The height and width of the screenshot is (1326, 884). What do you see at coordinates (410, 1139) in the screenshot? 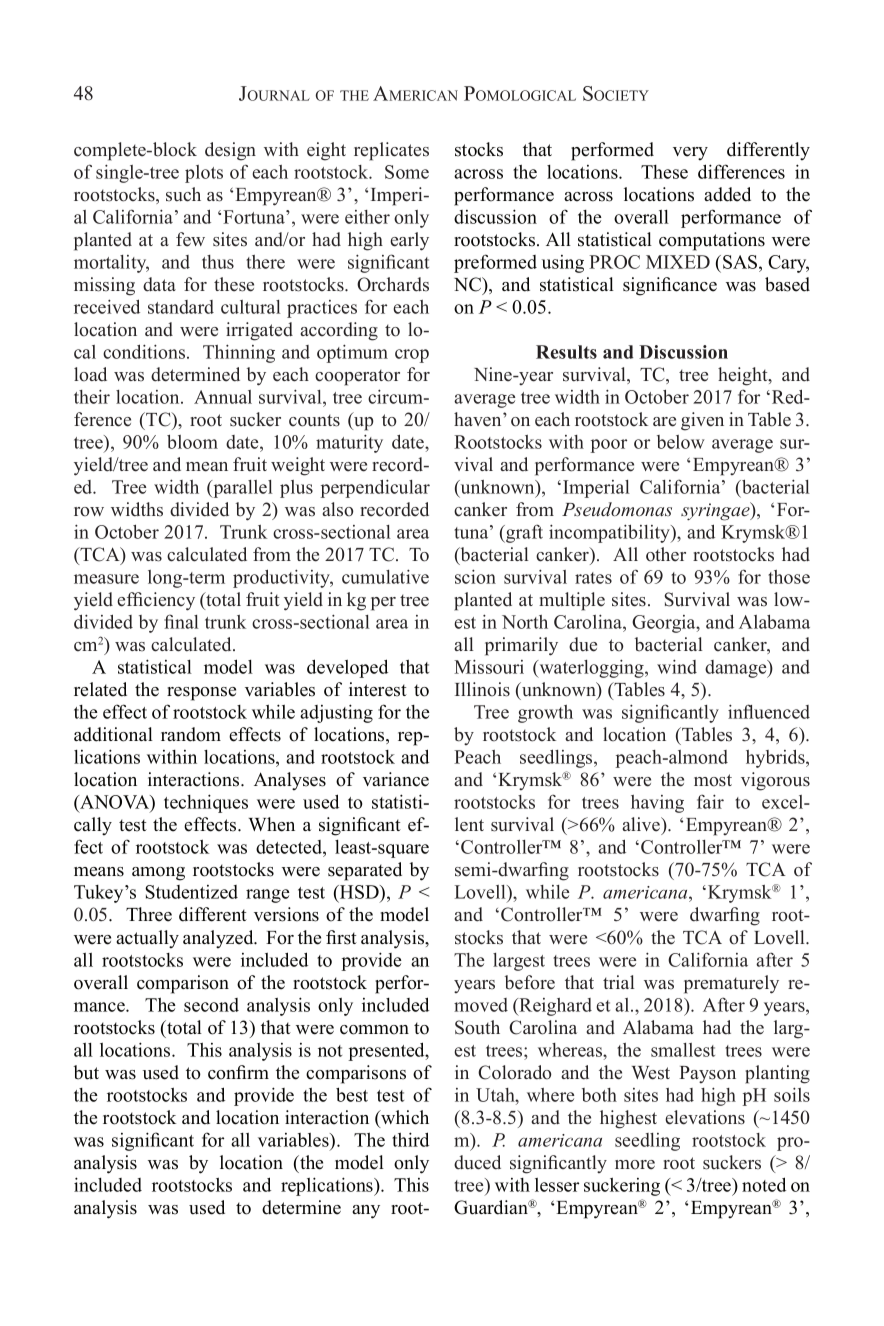
I see `third` at bounding box center [410, 1139].
